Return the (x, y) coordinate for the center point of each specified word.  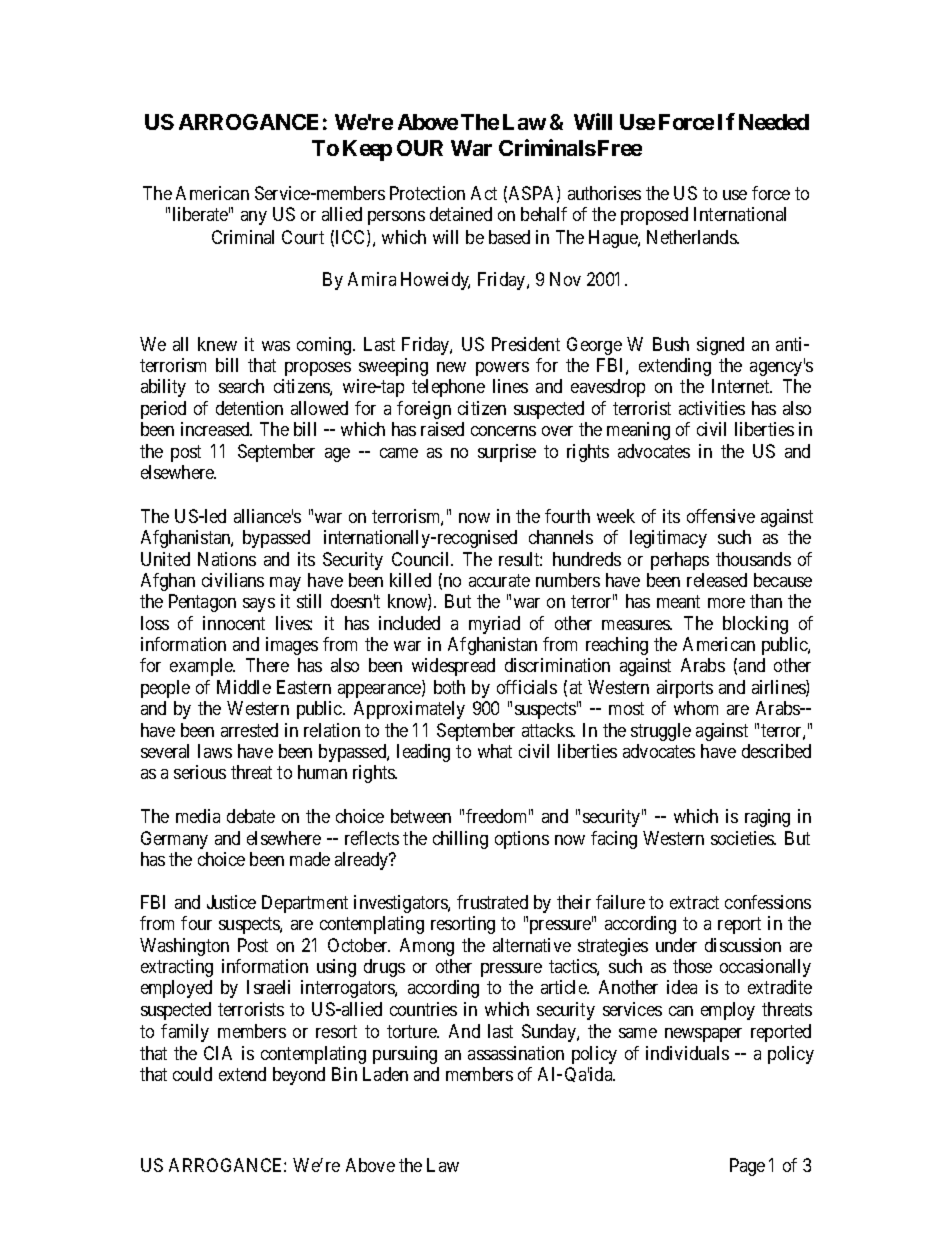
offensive (721, 516)
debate (251, 816)
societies (743, 838)
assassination (516, 1053)
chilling (460, 840)
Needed (774, 122)
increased (216, 429)
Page (747, 1167)
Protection (427, 193)
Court (303, 237)
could (192, 1074)
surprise (507, 453)
